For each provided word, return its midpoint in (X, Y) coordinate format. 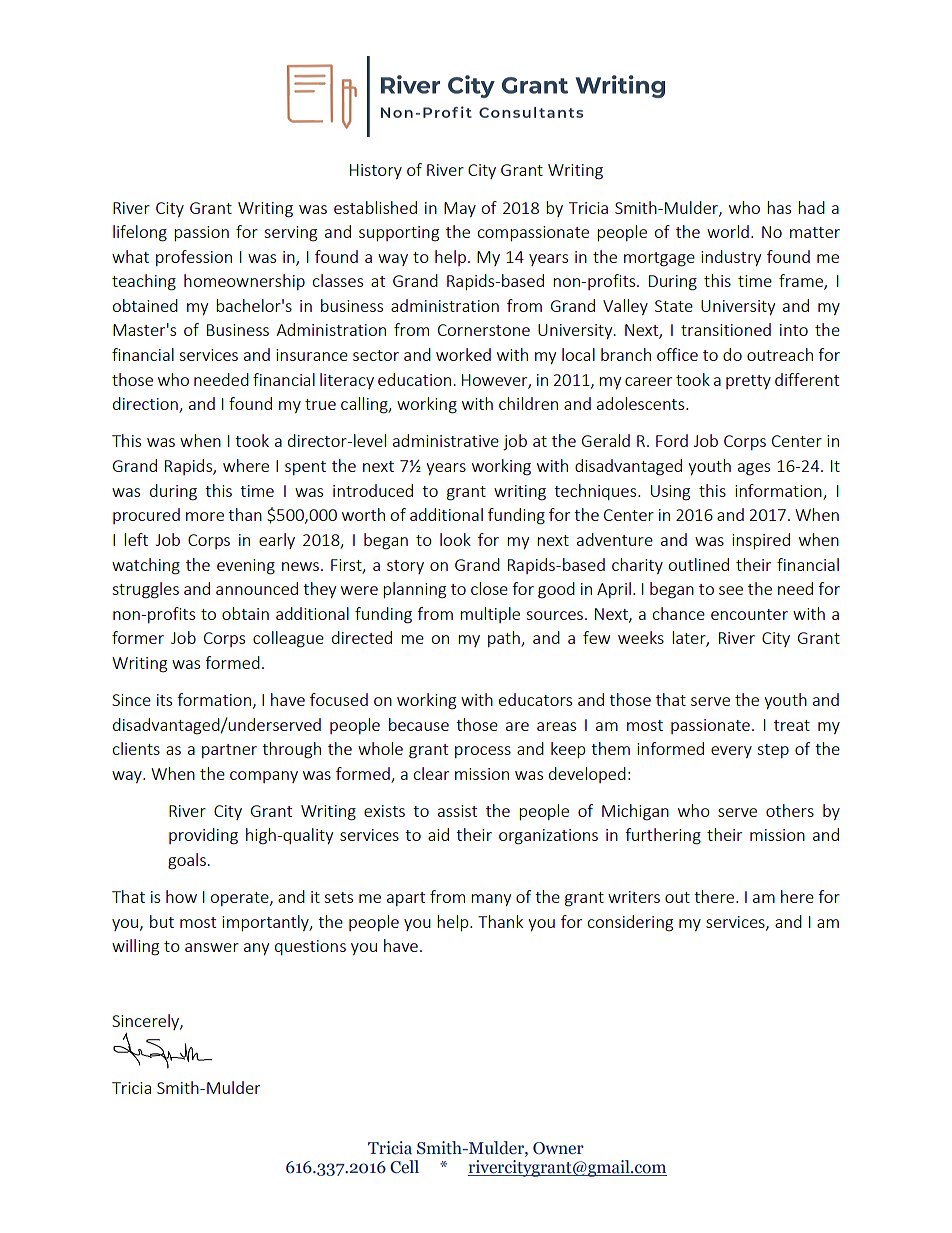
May (460, 209)
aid (438, 834)
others (790, 810)
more (205, 516)
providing (203, 836)
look (455, 539)
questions (310, 947)
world (728, 231)
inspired (761, 541)
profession (194, 258)
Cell (404, 1167)
